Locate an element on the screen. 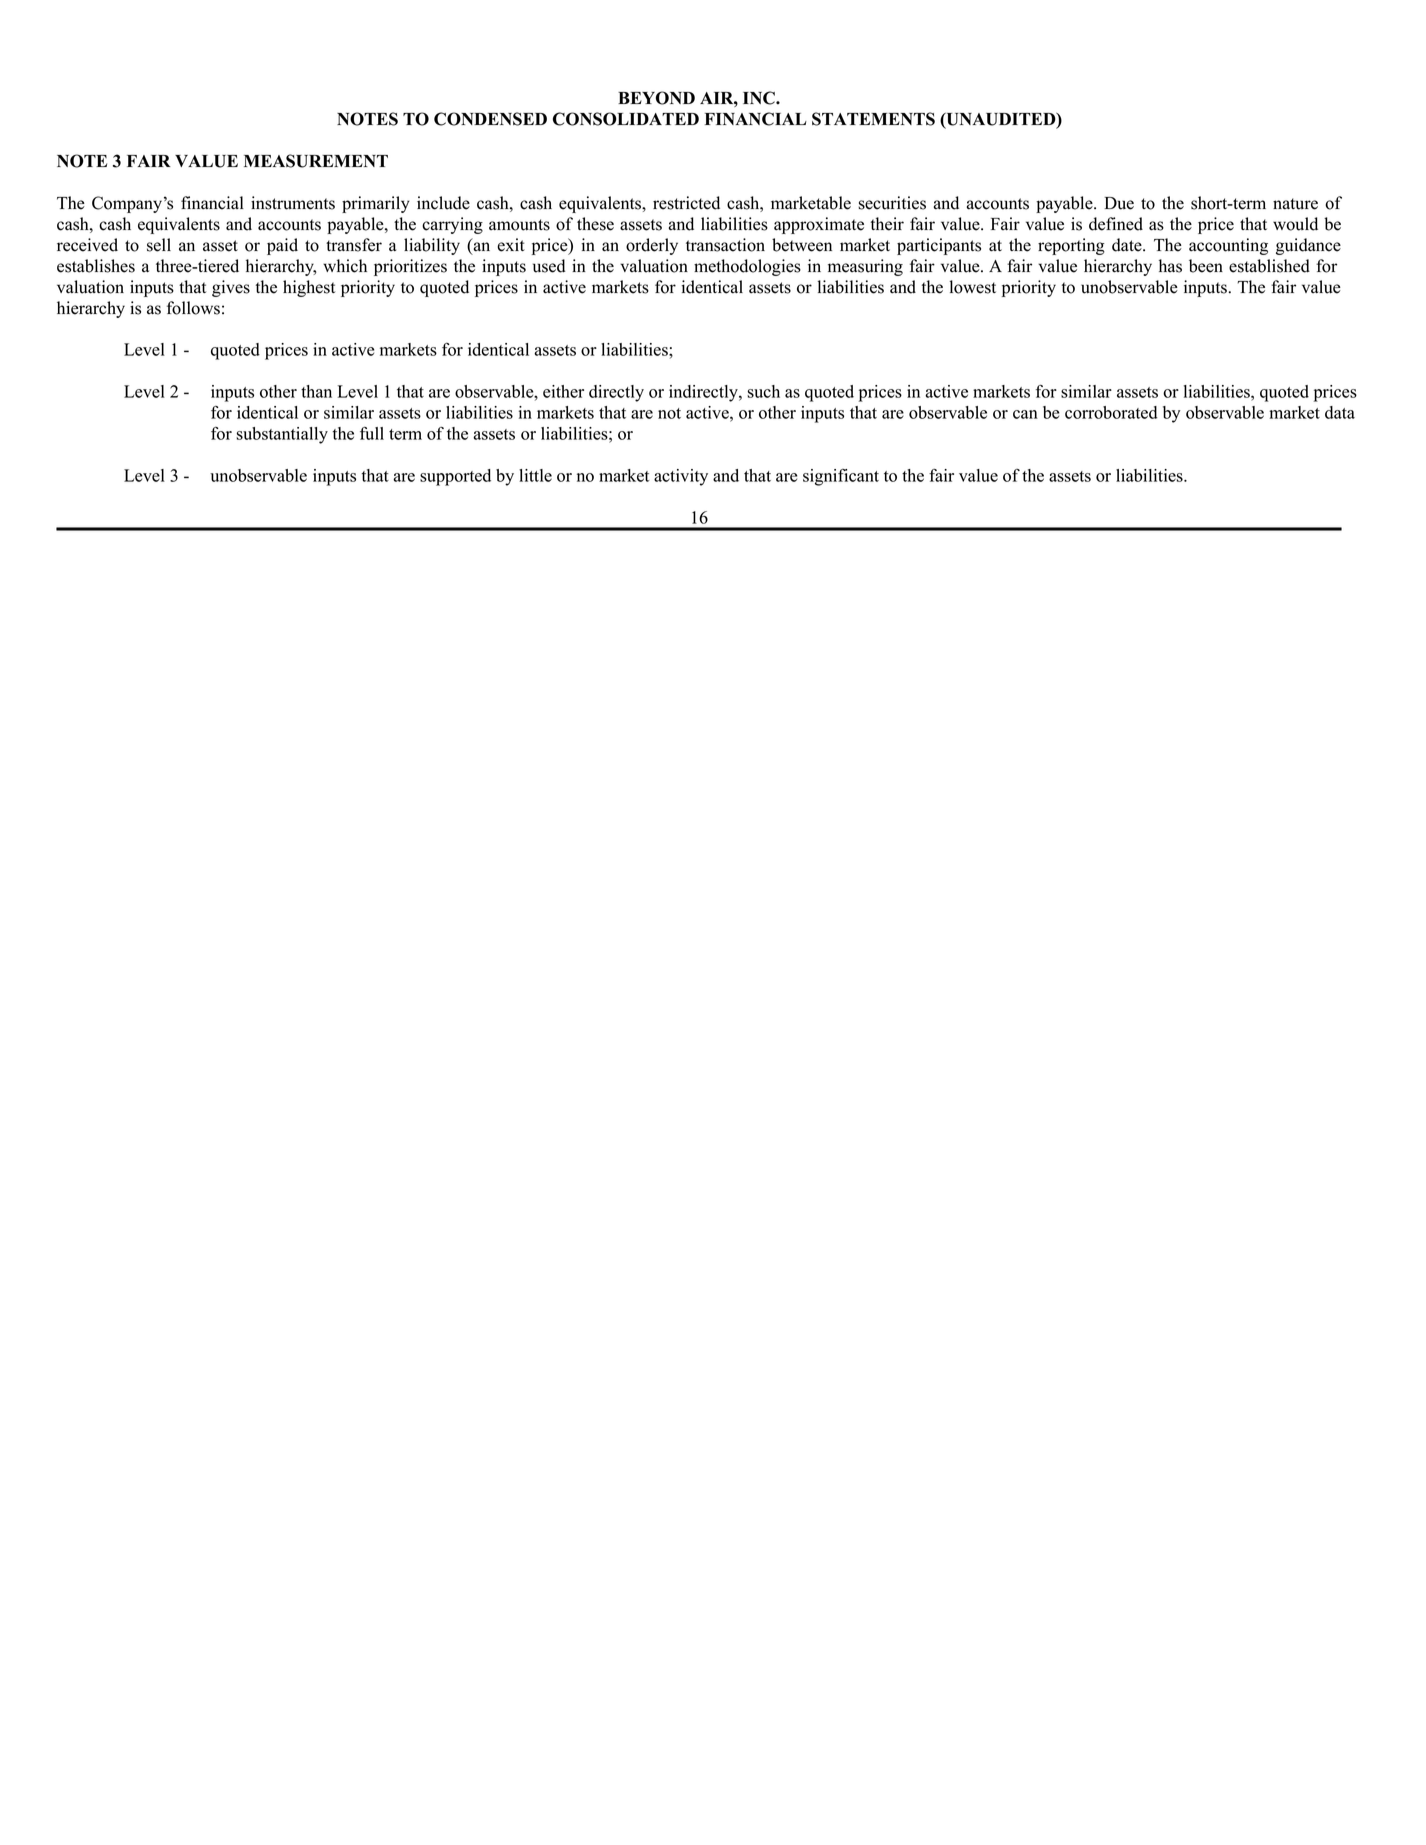  substantially is located at coordinates (282, 435).
